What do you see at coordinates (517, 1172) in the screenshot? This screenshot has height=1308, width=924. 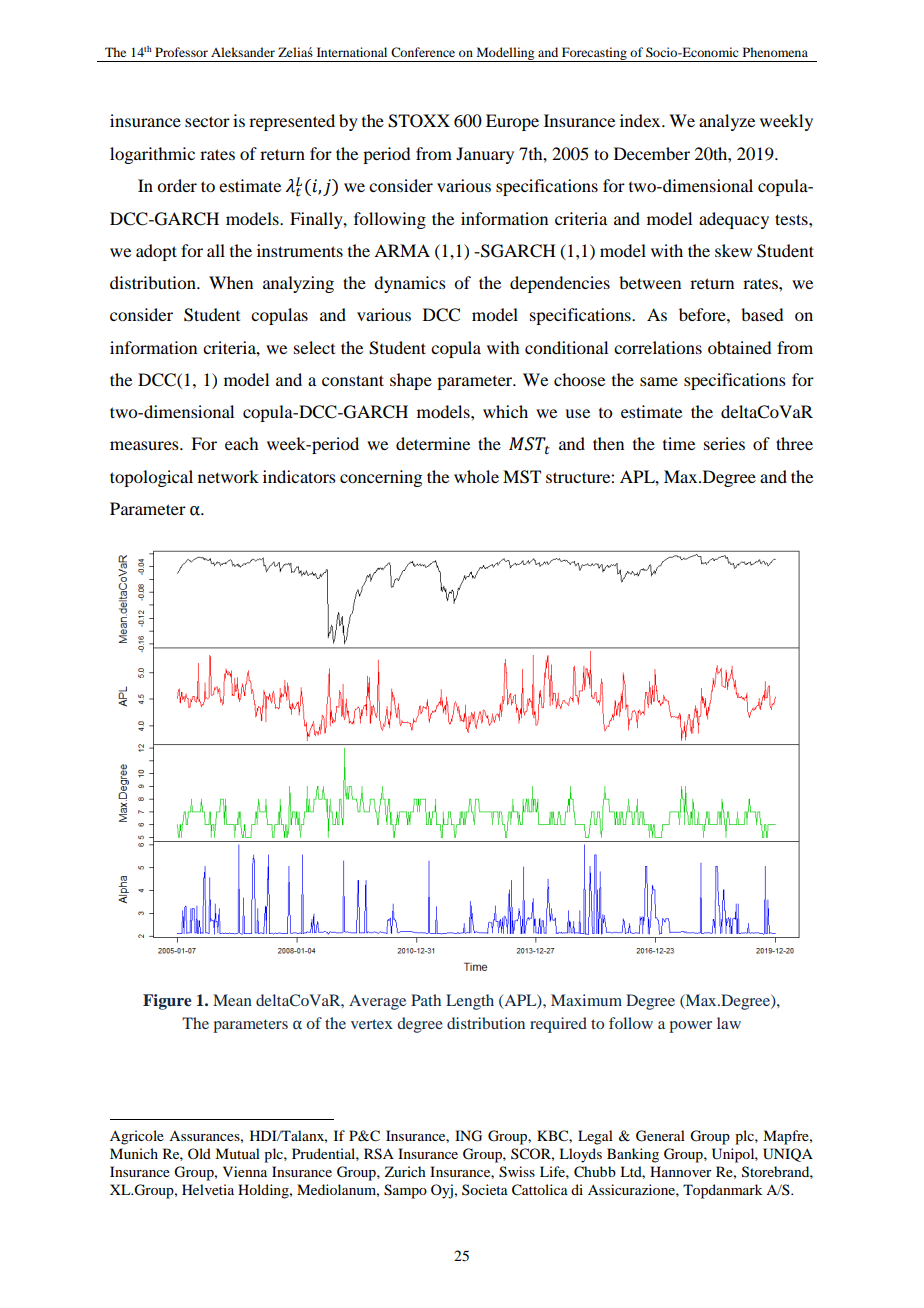 I see `Swiss` at bounding box center [517, 1172].
